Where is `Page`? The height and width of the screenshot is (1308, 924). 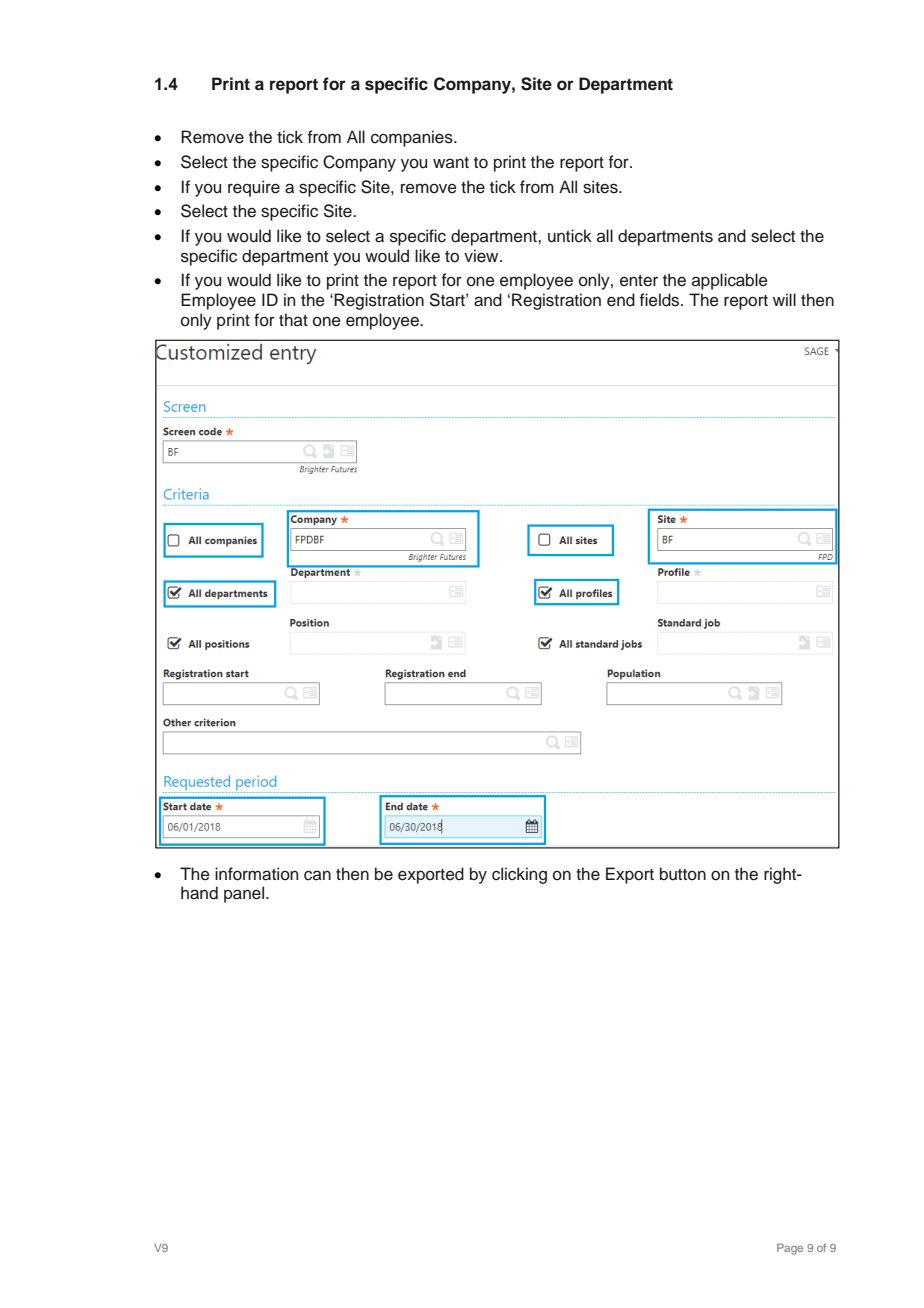
Page is located at coordinates (790, 1249).
